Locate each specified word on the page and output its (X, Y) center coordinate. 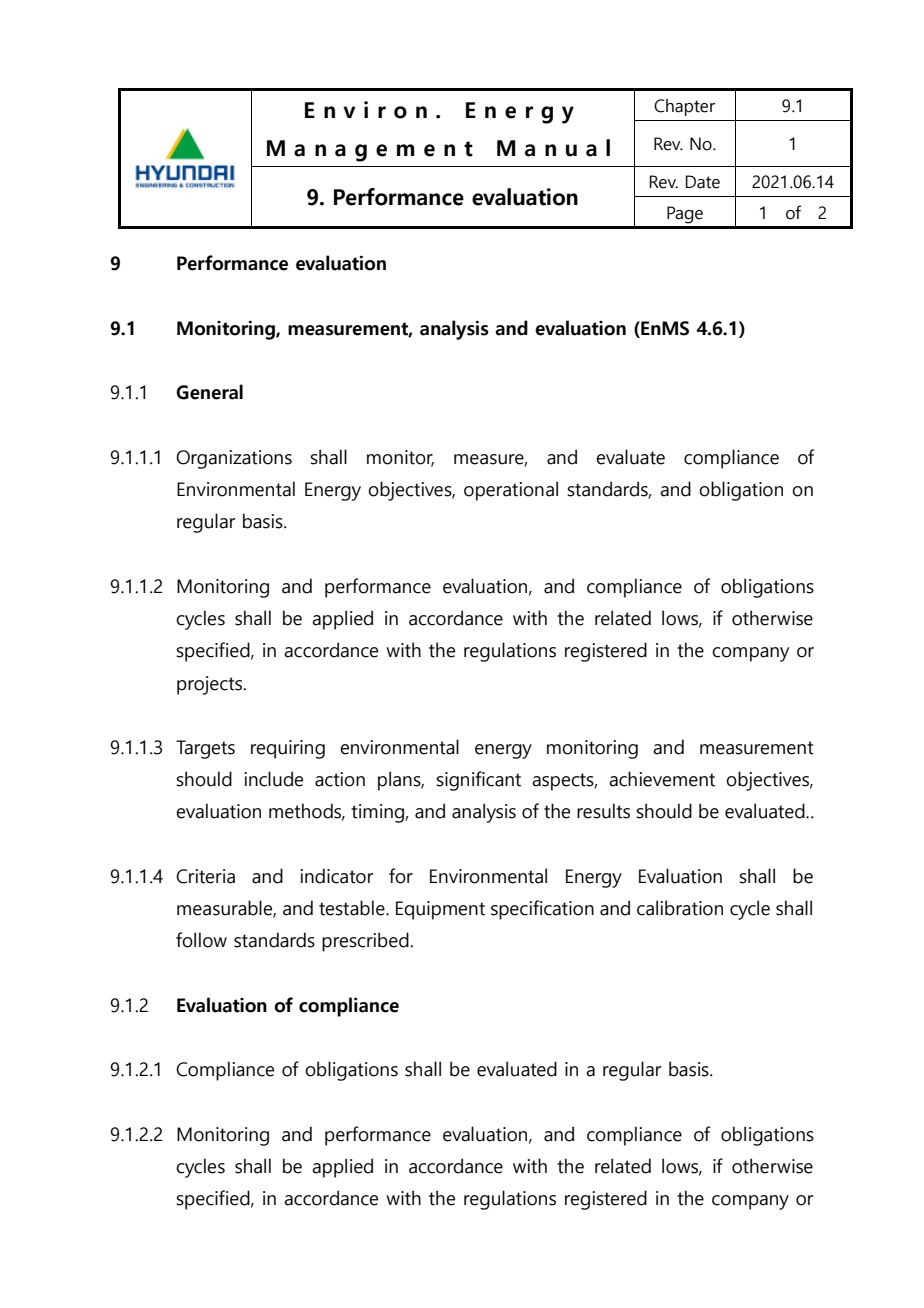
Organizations (234, 459)
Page (685, 215)
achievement (662, 779)
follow (201, 940)
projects (210, 685)
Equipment (440, 910)
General (209, 392)
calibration (680, 908)
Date (703, 182)
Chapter (684, 107)
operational (511, 491)
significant (478, 781)
